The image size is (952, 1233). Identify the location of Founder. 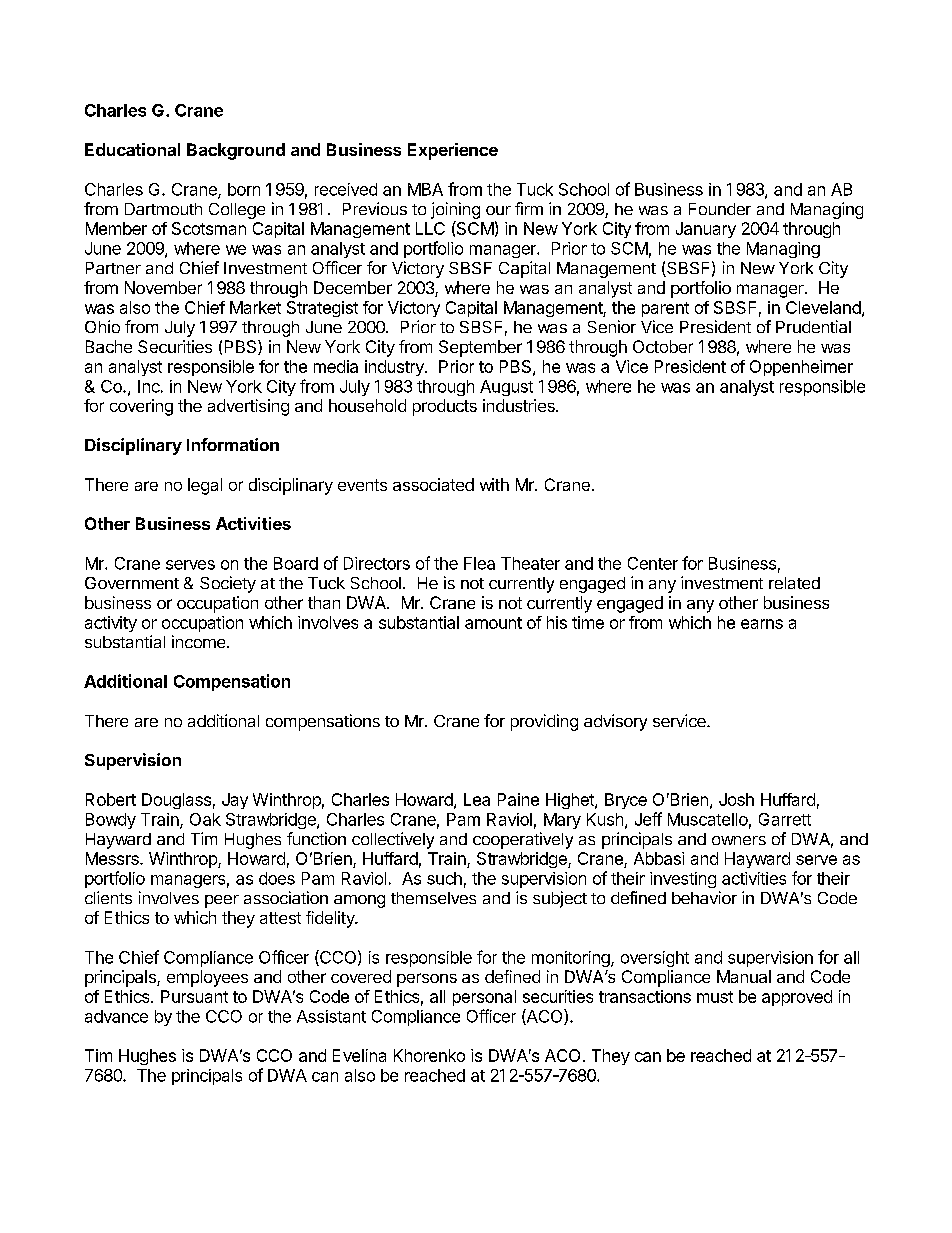
(720, 209).
